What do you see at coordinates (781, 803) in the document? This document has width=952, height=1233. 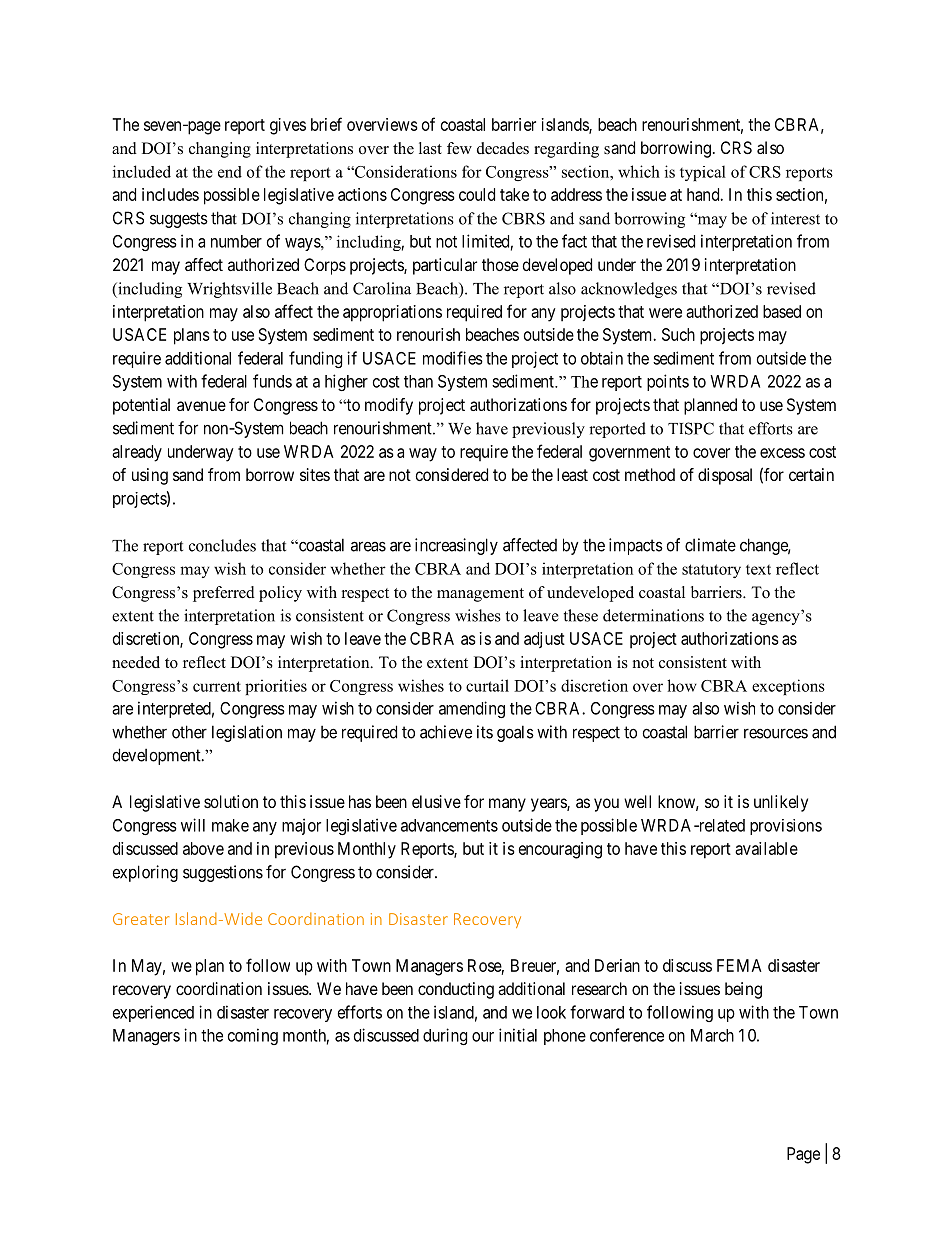 I see `unlikely` at bounding box center [781, 803].
